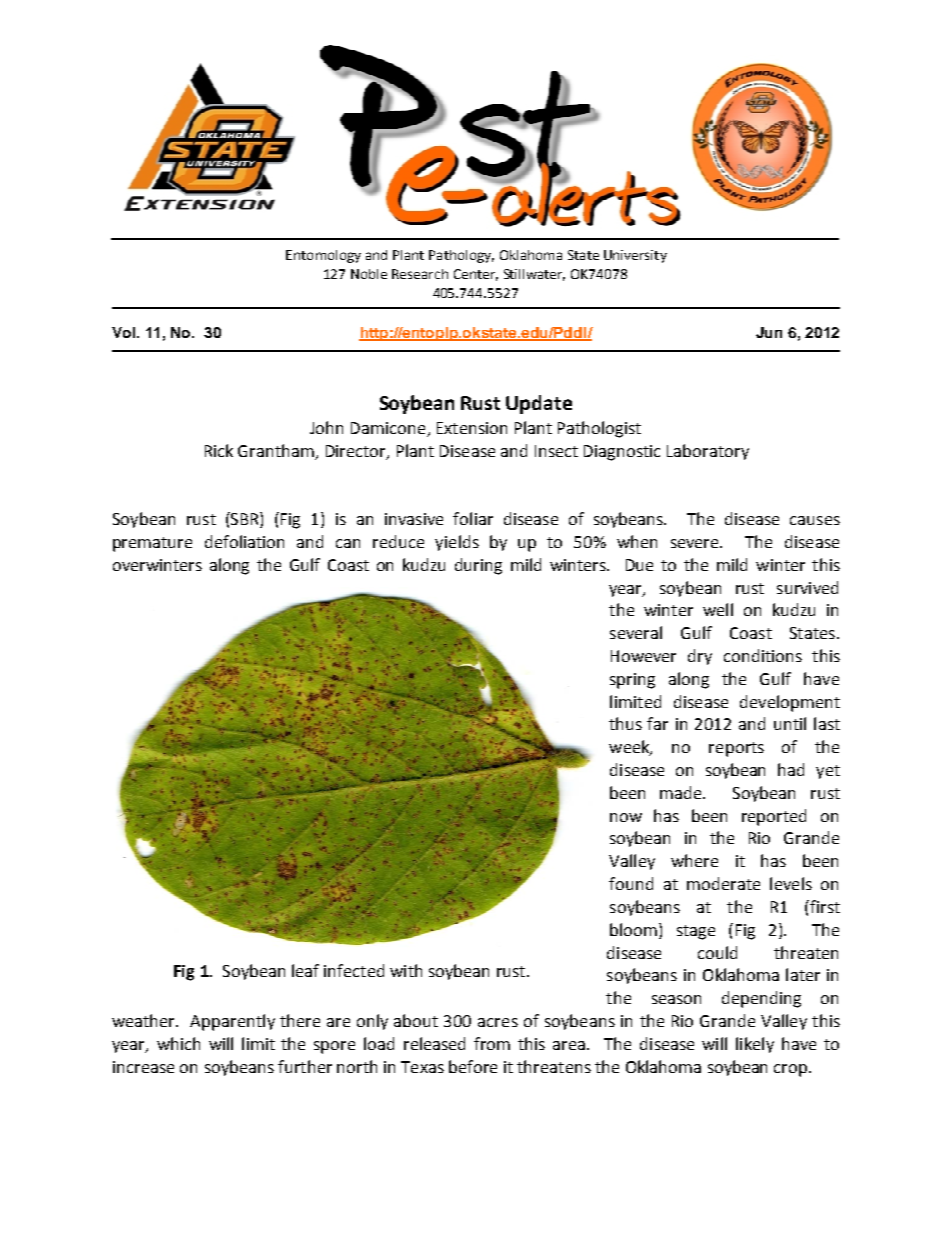  What do you see at coordinates (244, 541) in the document?
I see `defoliation` at bounding box center [244, 541].
